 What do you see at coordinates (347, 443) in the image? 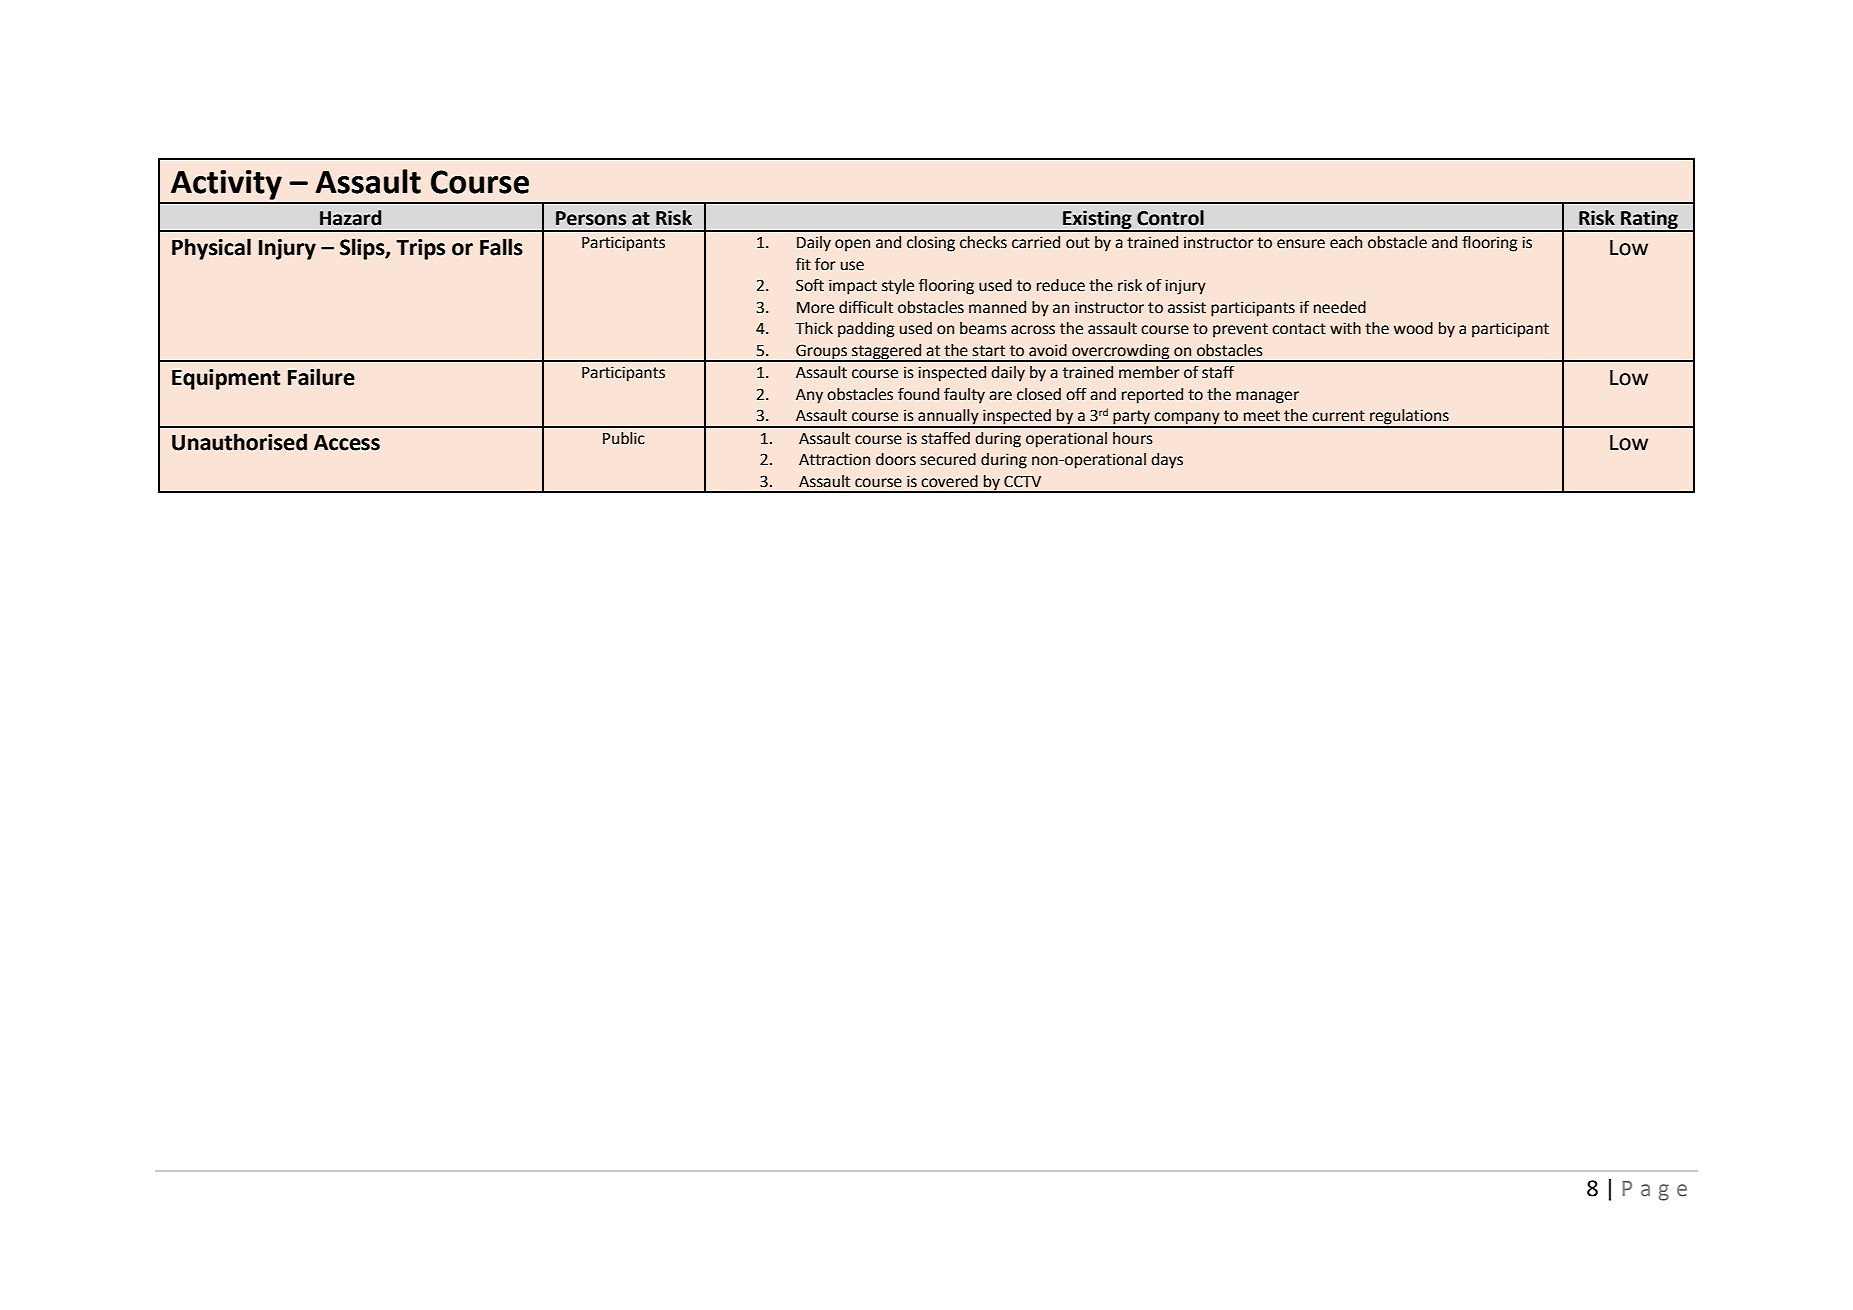
I see `Access` at bounding box center [347, 443].
